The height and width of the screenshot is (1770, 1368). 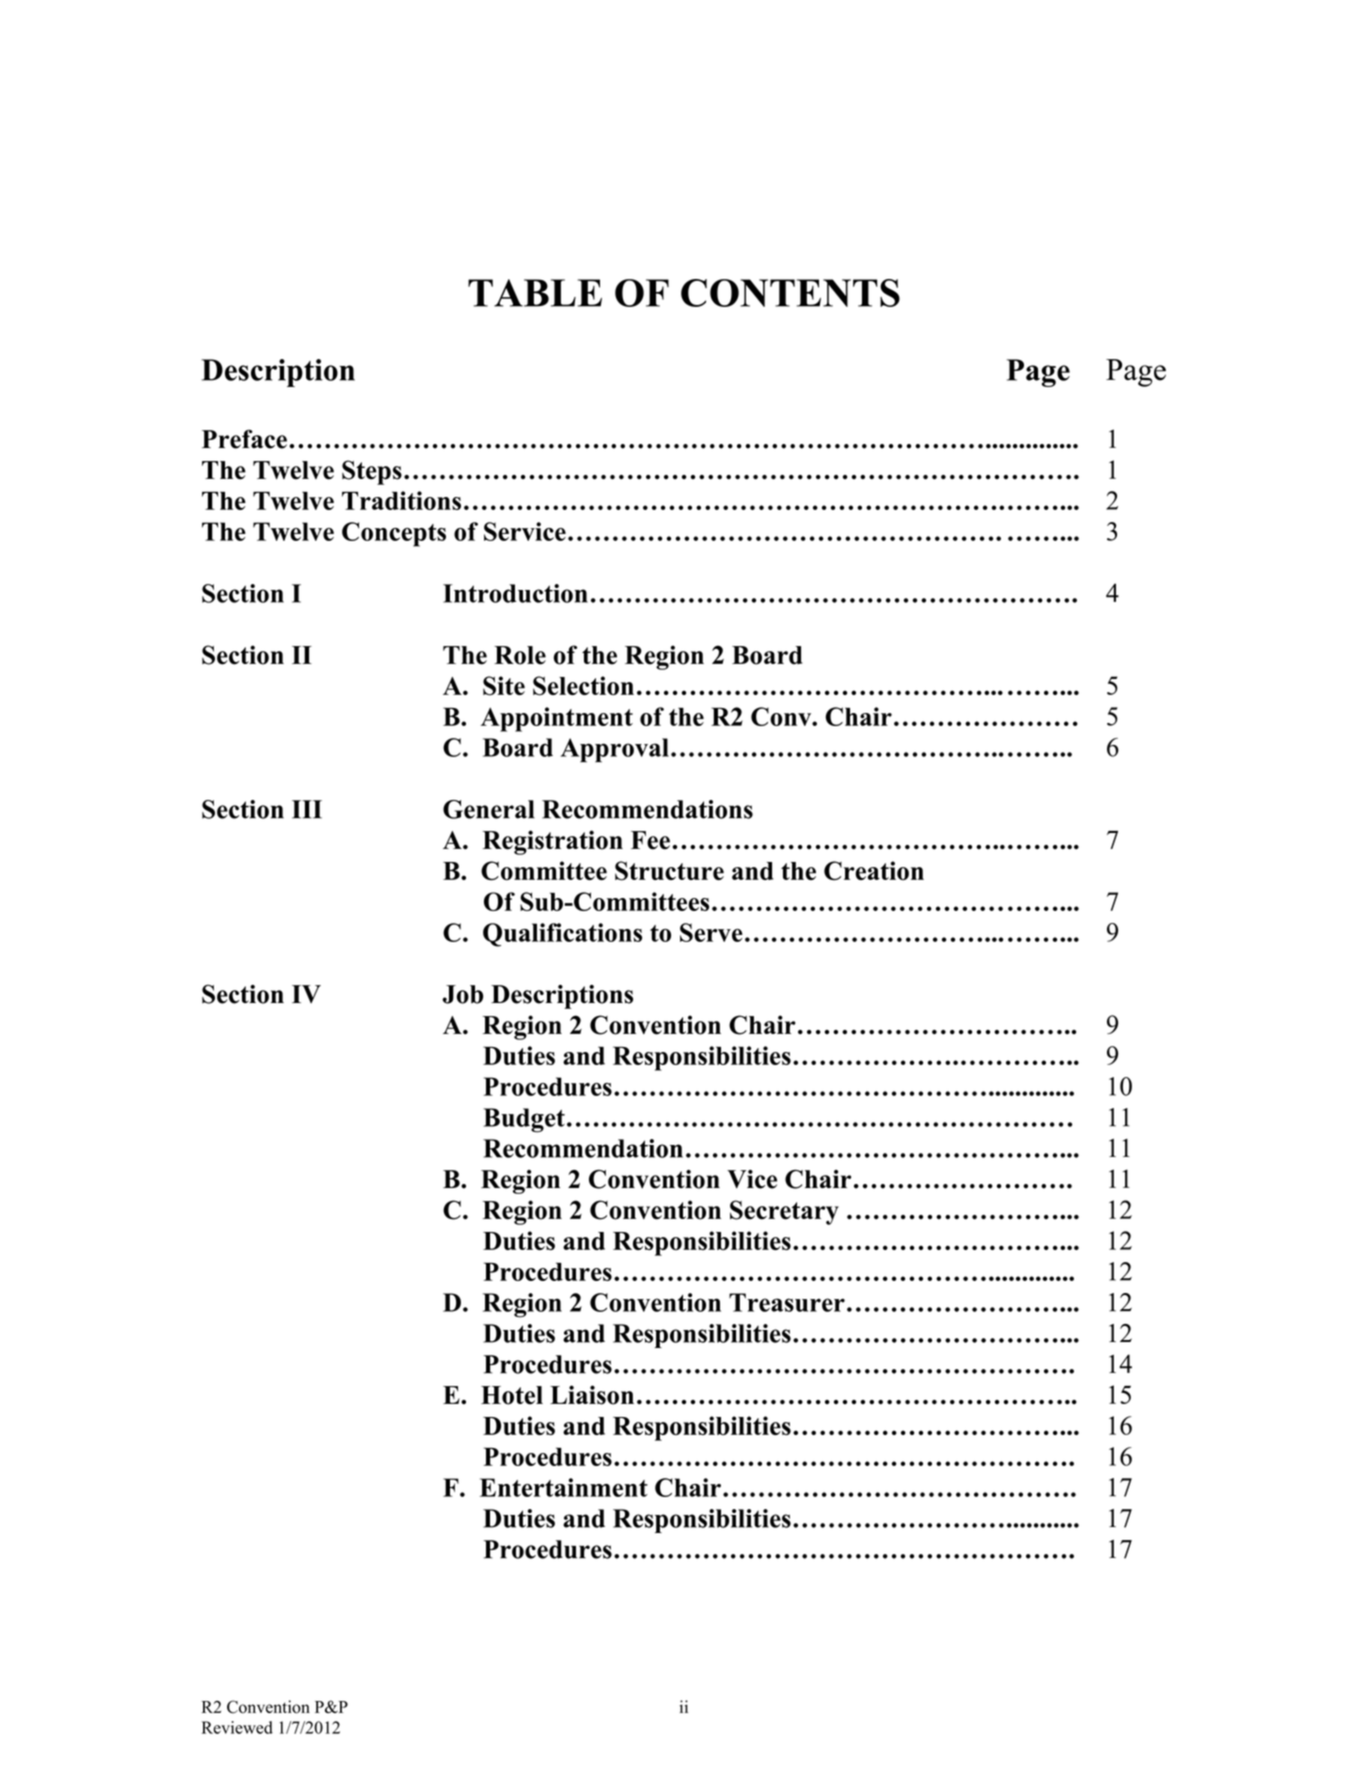 I want to click on Liaison, so click(x=592, y=1395).
